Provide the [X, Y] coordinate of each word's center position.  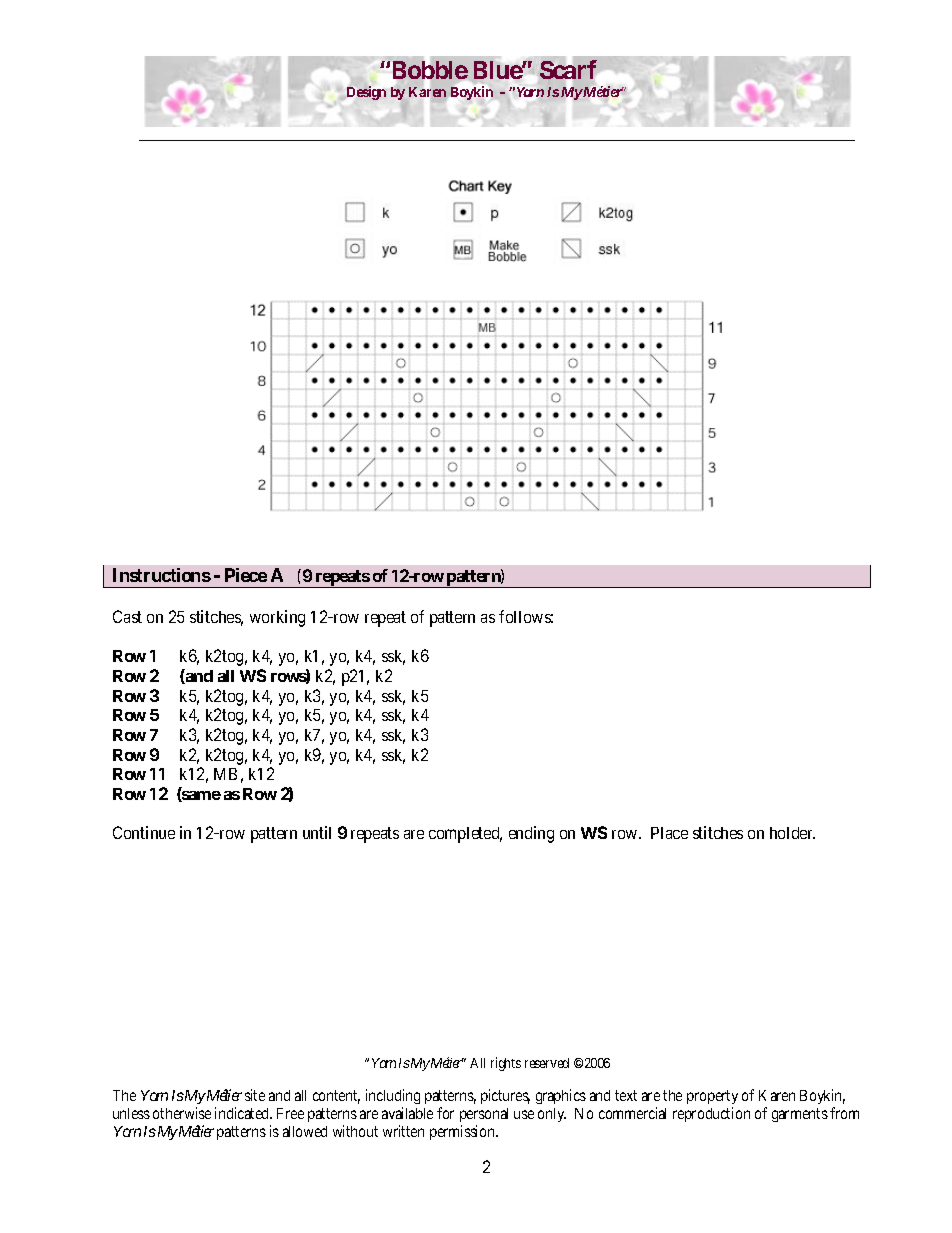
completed [465, 835]
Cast [127, 616]
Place [669, 833]
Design [366, 93]
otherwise [182, 1113]
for [445, 1113]
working [277, 618]
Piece [246, 575]
